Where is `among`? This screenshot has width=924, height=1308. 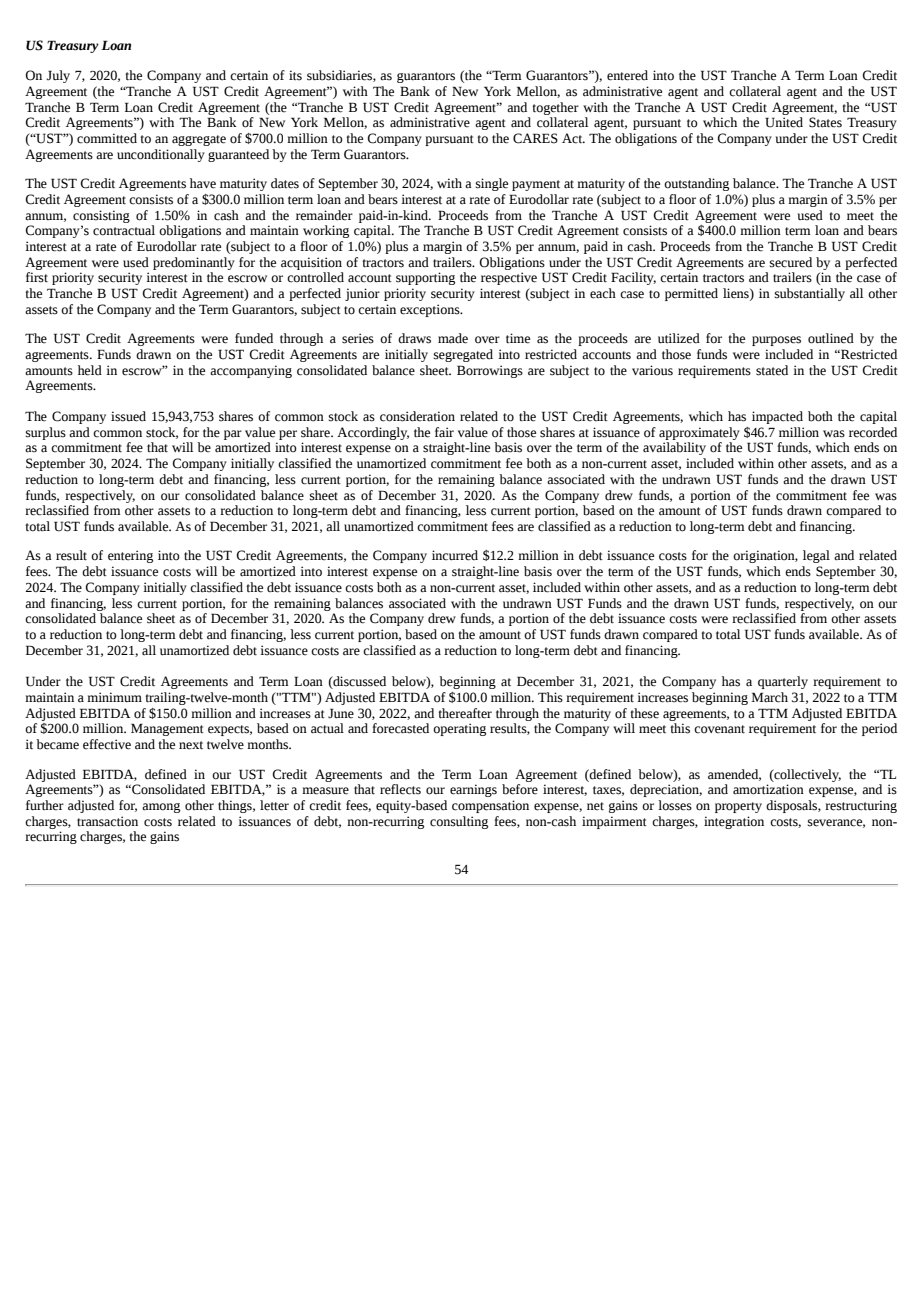 among is located at coordinates (161, 808).
